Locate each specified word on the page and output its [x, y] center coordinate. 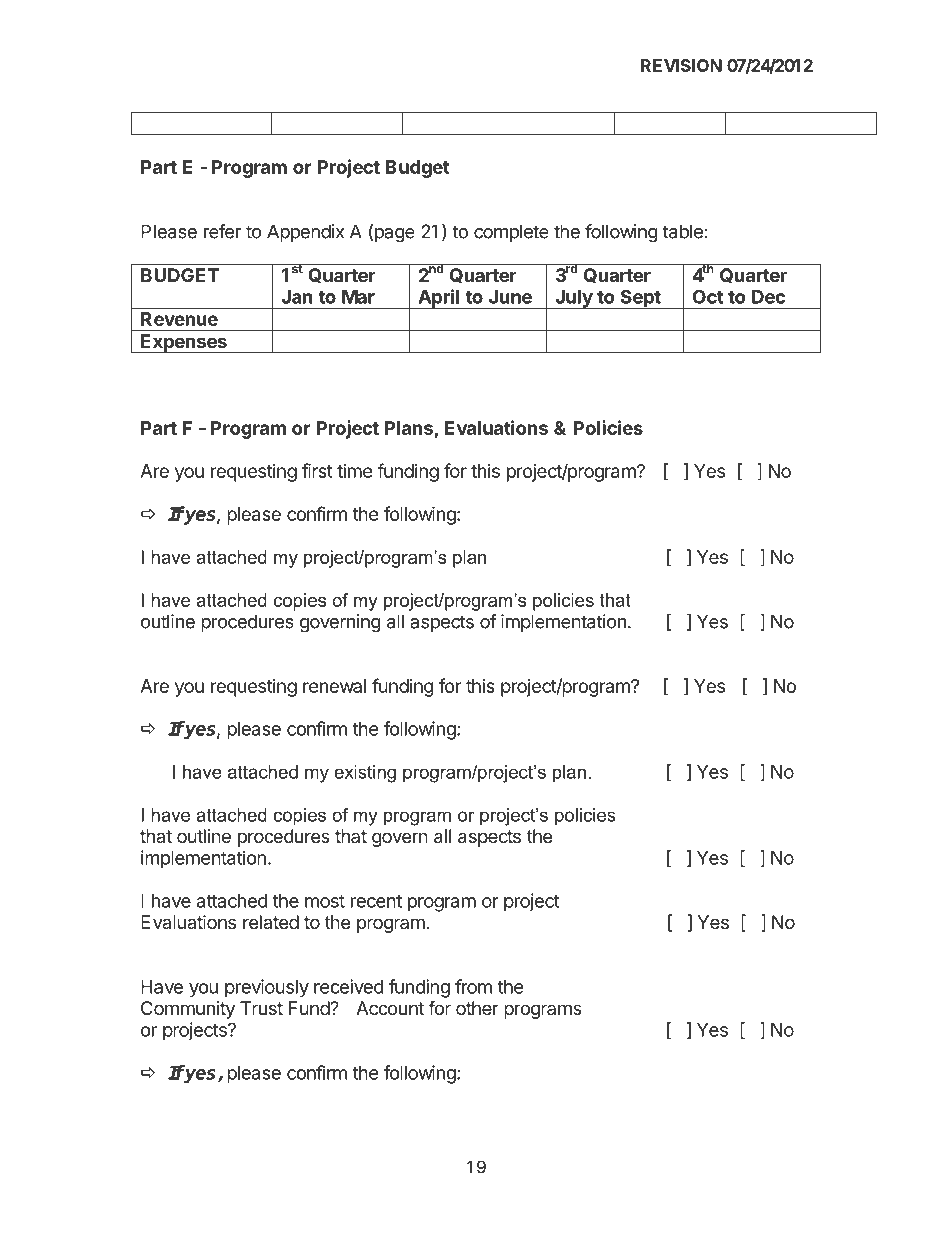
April [438, 299]
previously [267, 988]
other [477, 1008]
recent [376, 901]
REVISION [681, 65]
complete [511, 233]
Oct [708, 296]
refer [222, 231]
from [473, 986]
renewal [334, 686]
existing [365, 774]
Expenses [184, 343]
